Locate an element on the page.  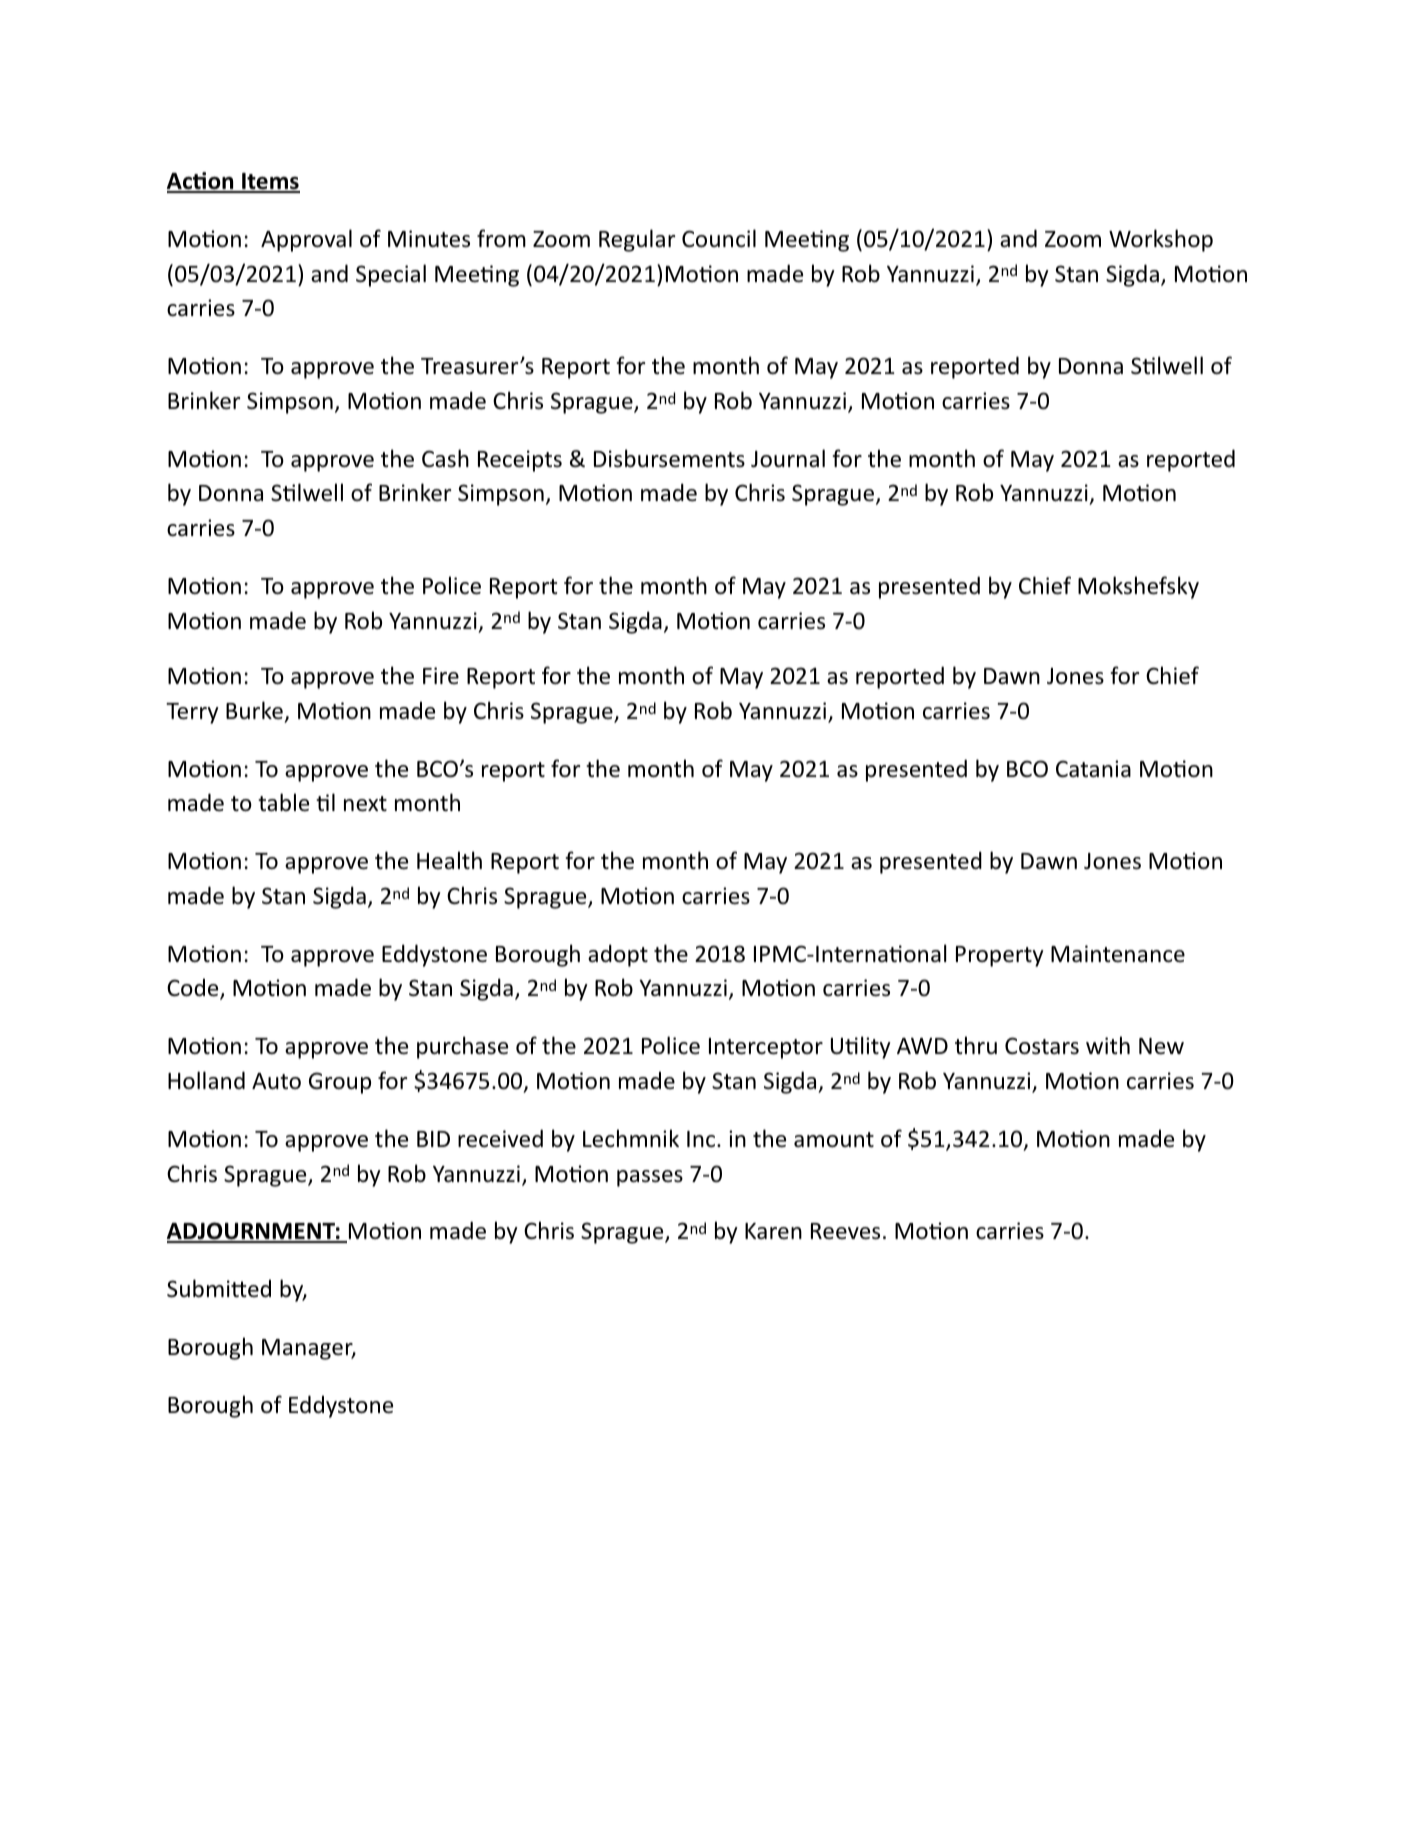
BID is located at coordinates (433, 1139).
